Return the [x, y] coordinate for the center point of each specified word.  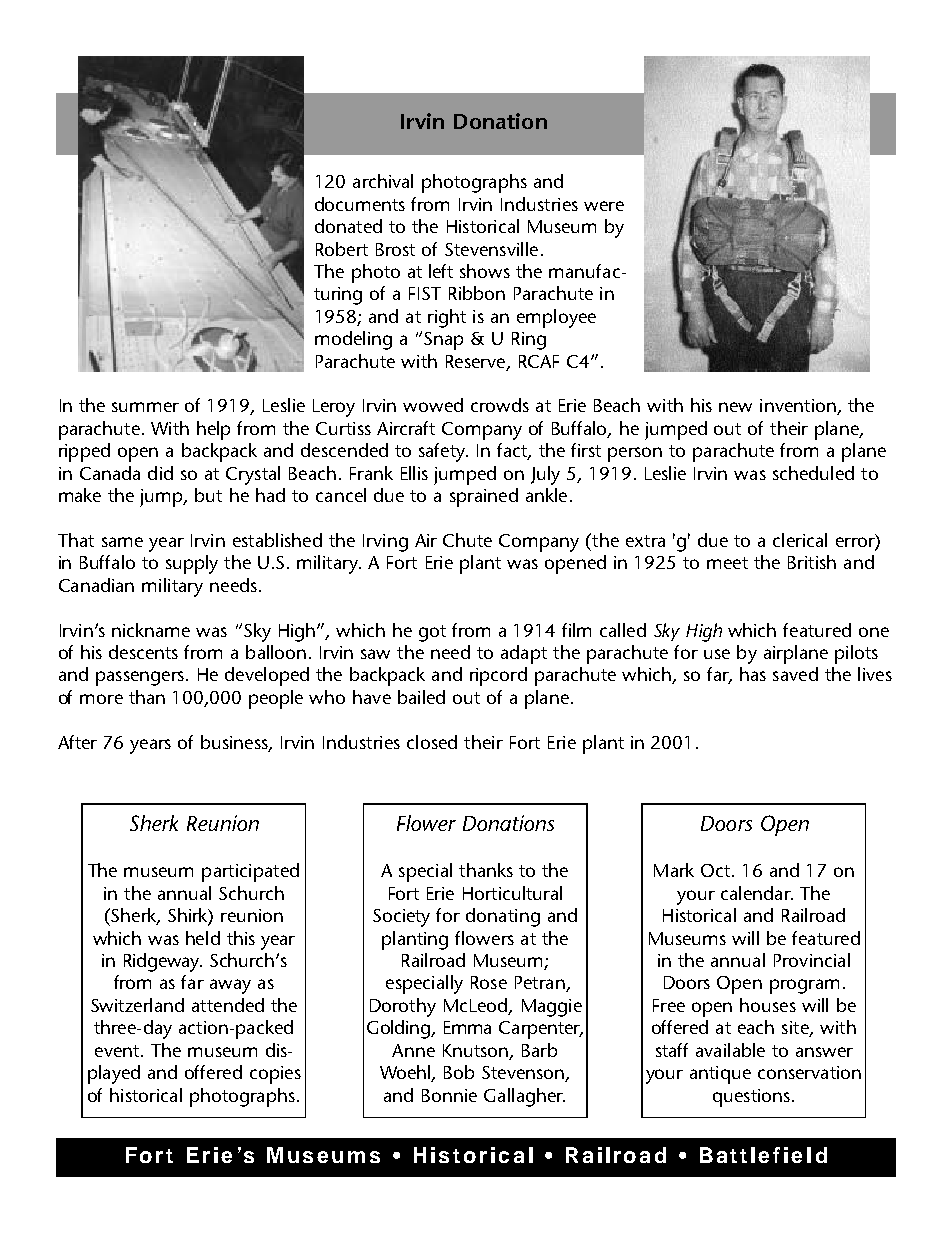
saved [795, 674]
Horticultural [512, 893]
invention [799, 407]
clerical [800, 540]
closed [432, 742]
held [203, 938]
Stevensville [491, 249]
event [118, 1051]
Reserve [477, 362]
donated [348, 226]
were [604, 206]
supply [192, 564]
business [235, 743]
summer [145, 407]
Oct [717, 870]
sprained [484, 497]
